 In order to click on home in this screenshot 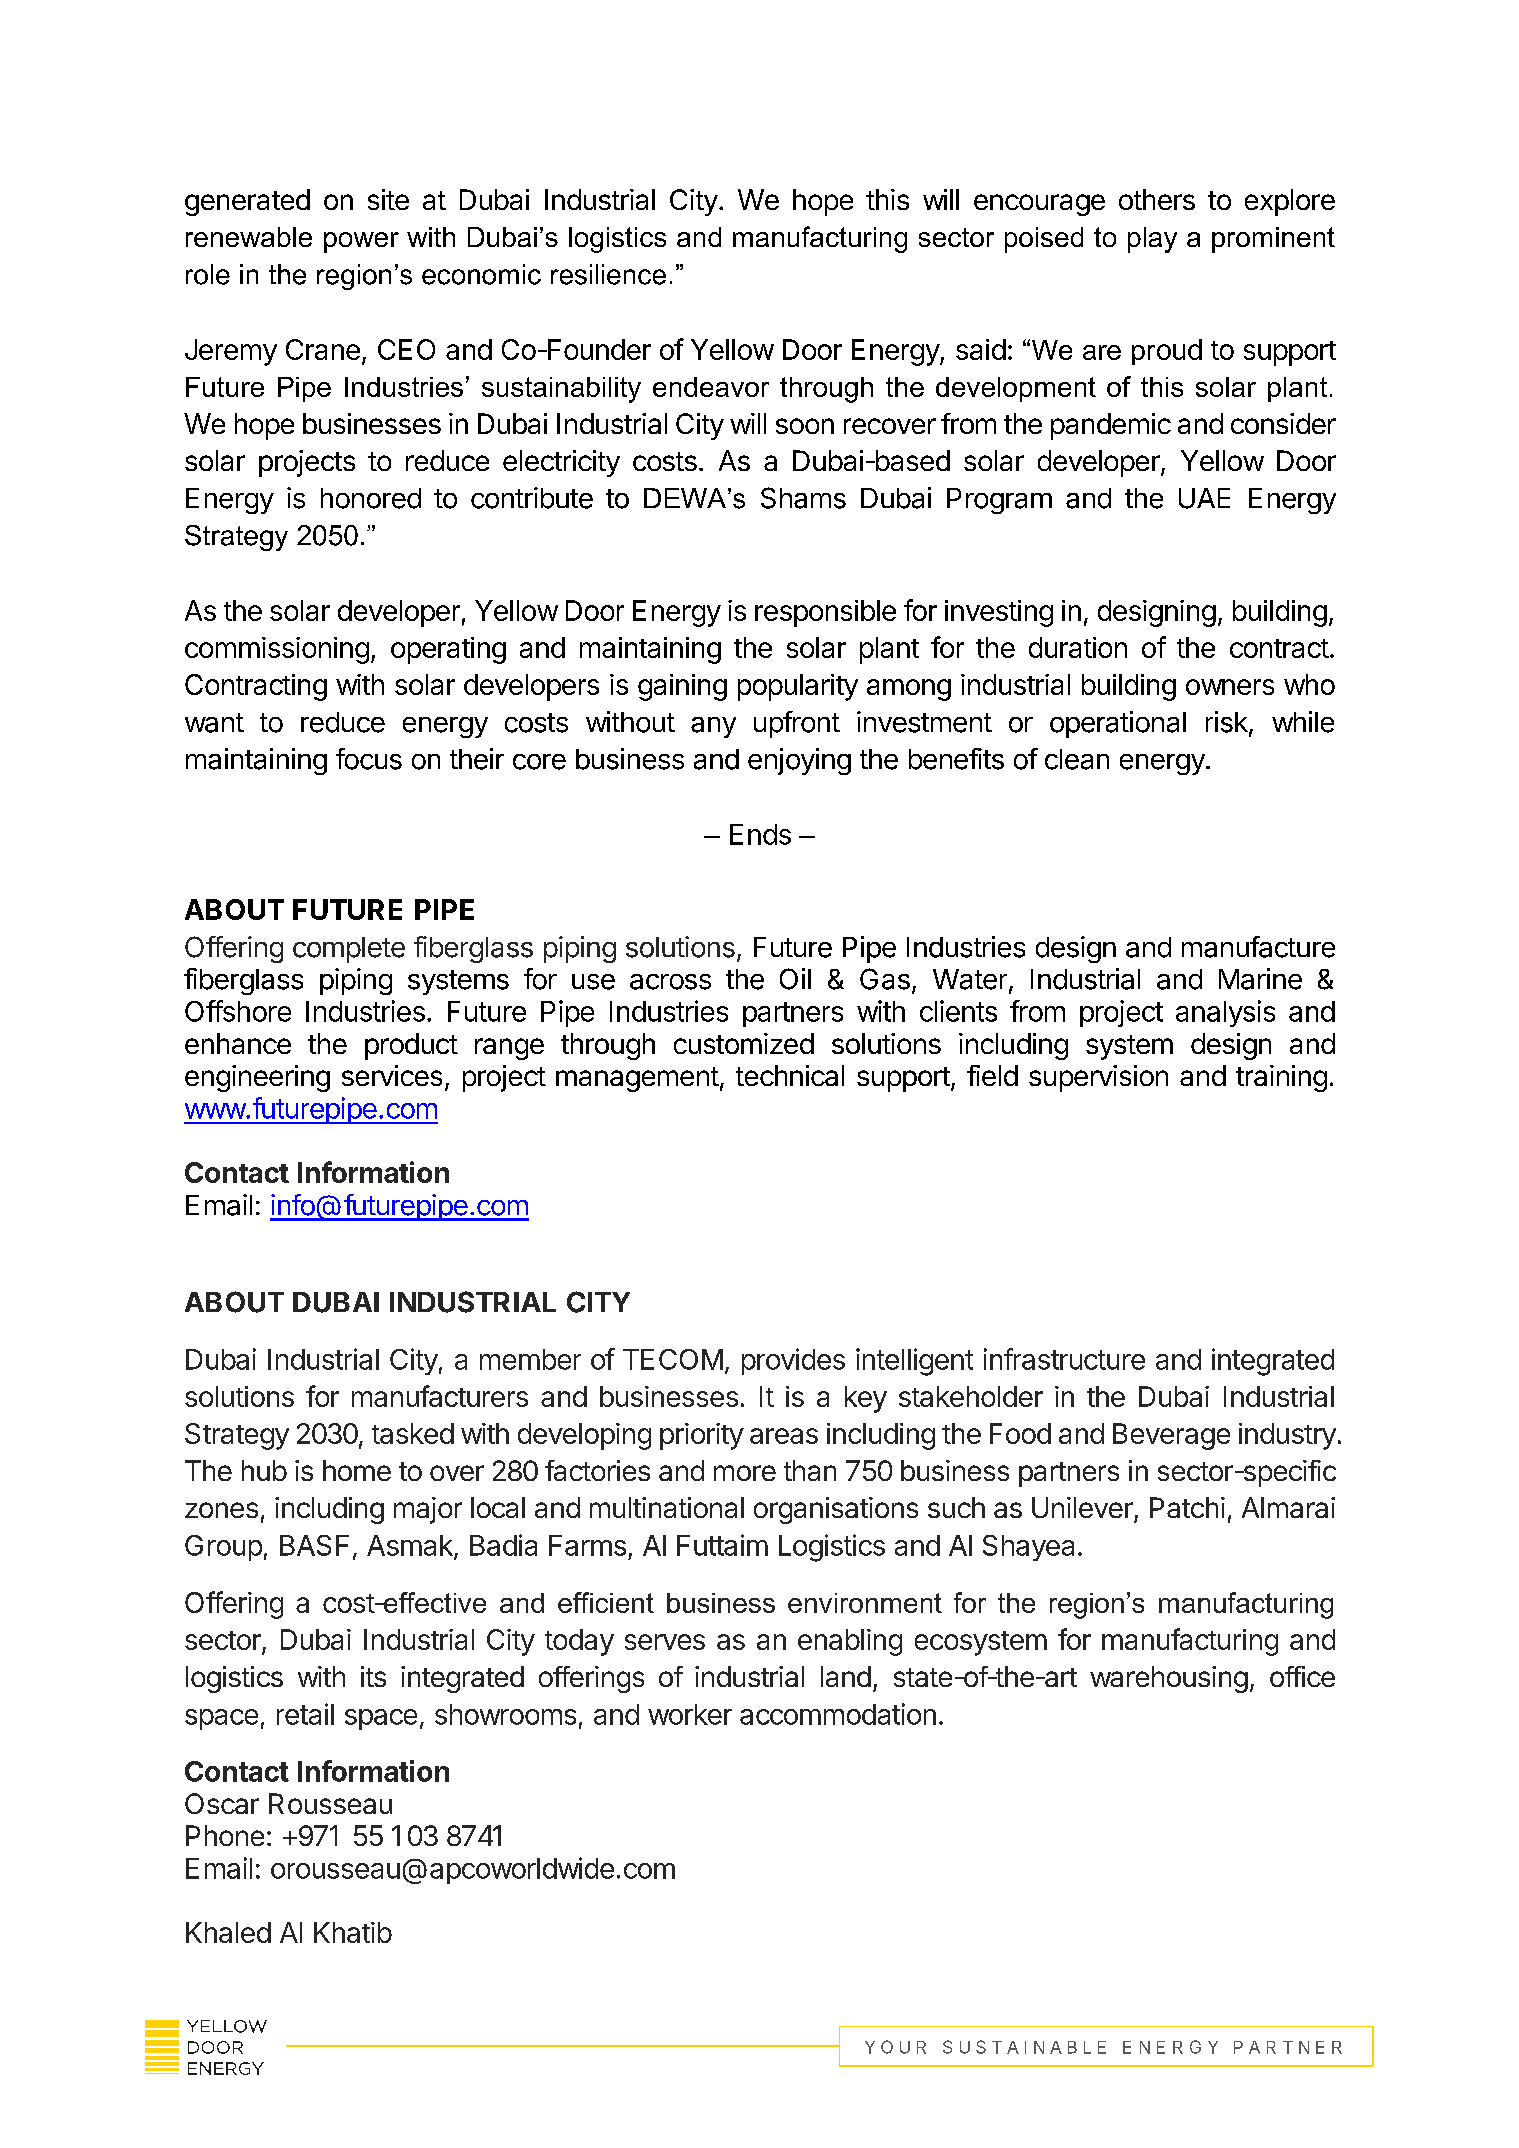, I will do `click(357, 1470)`.
